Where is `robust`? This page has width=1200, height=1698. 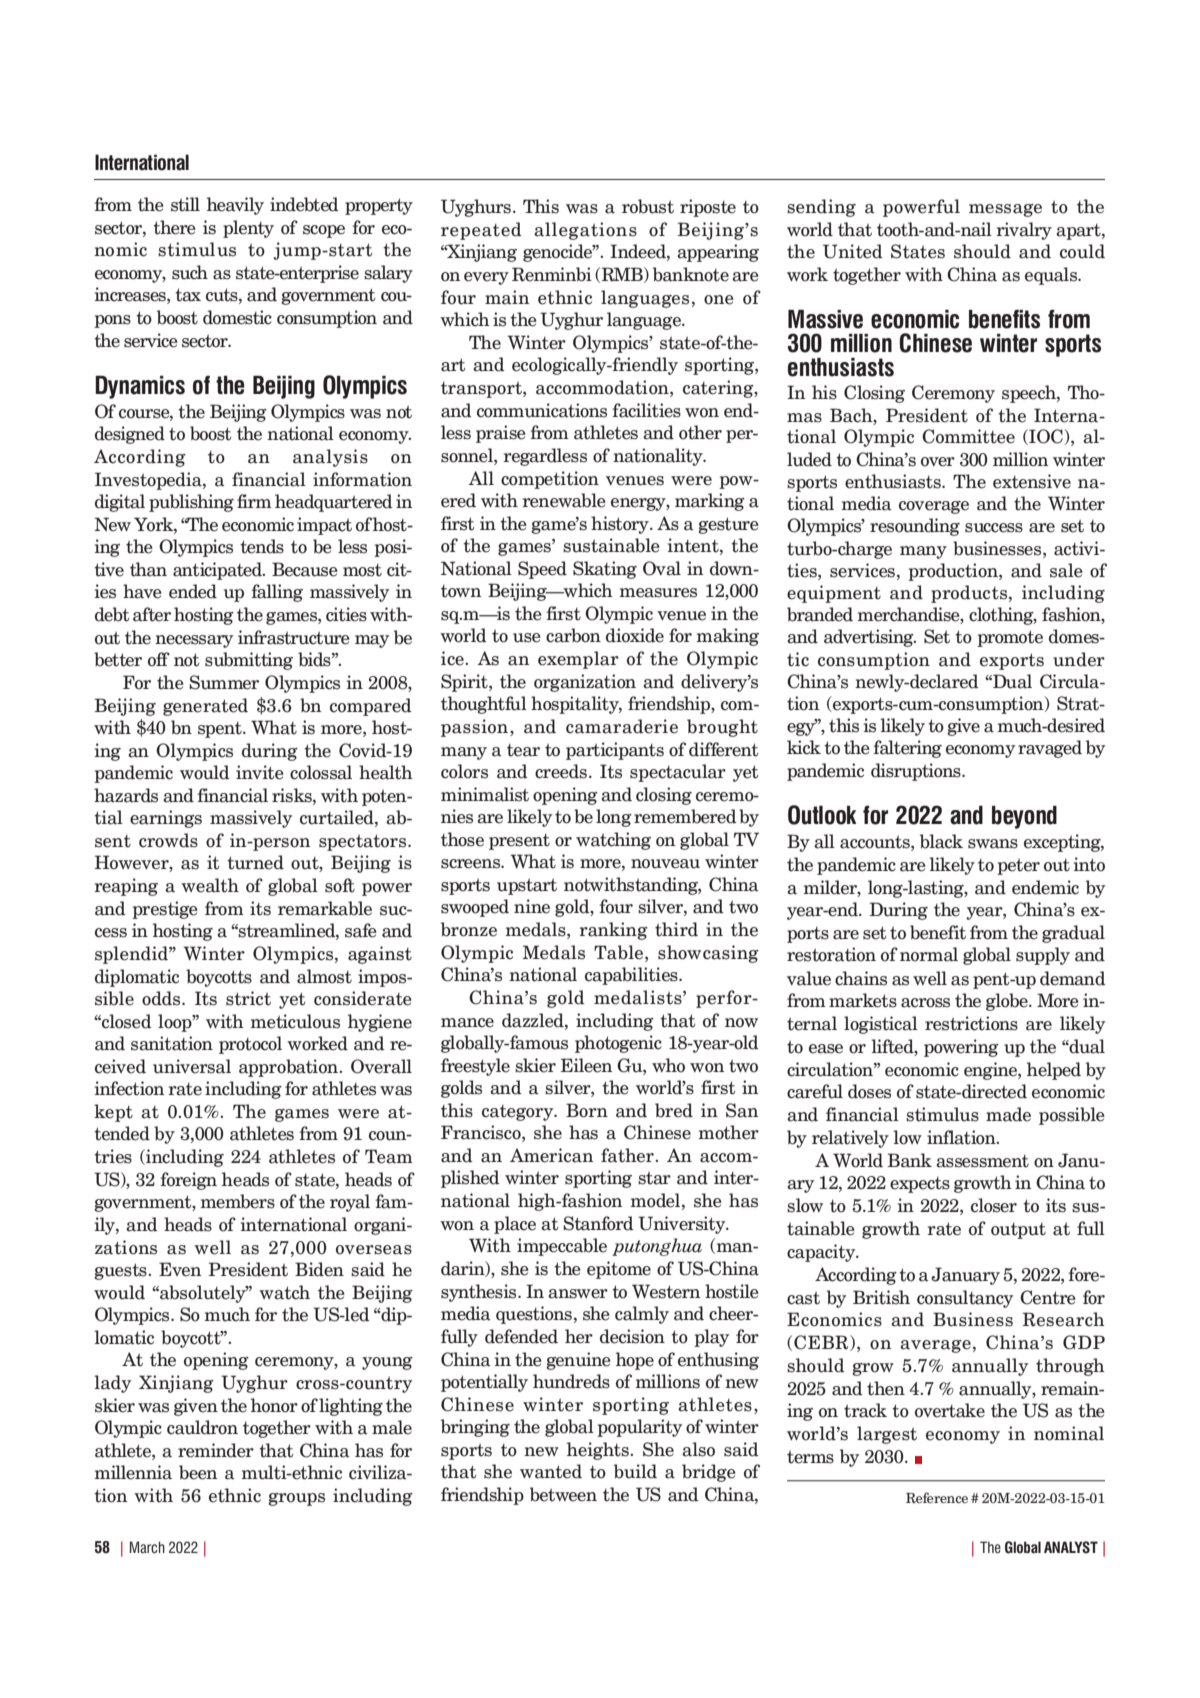 robust is located at coordinates (648, 206).
